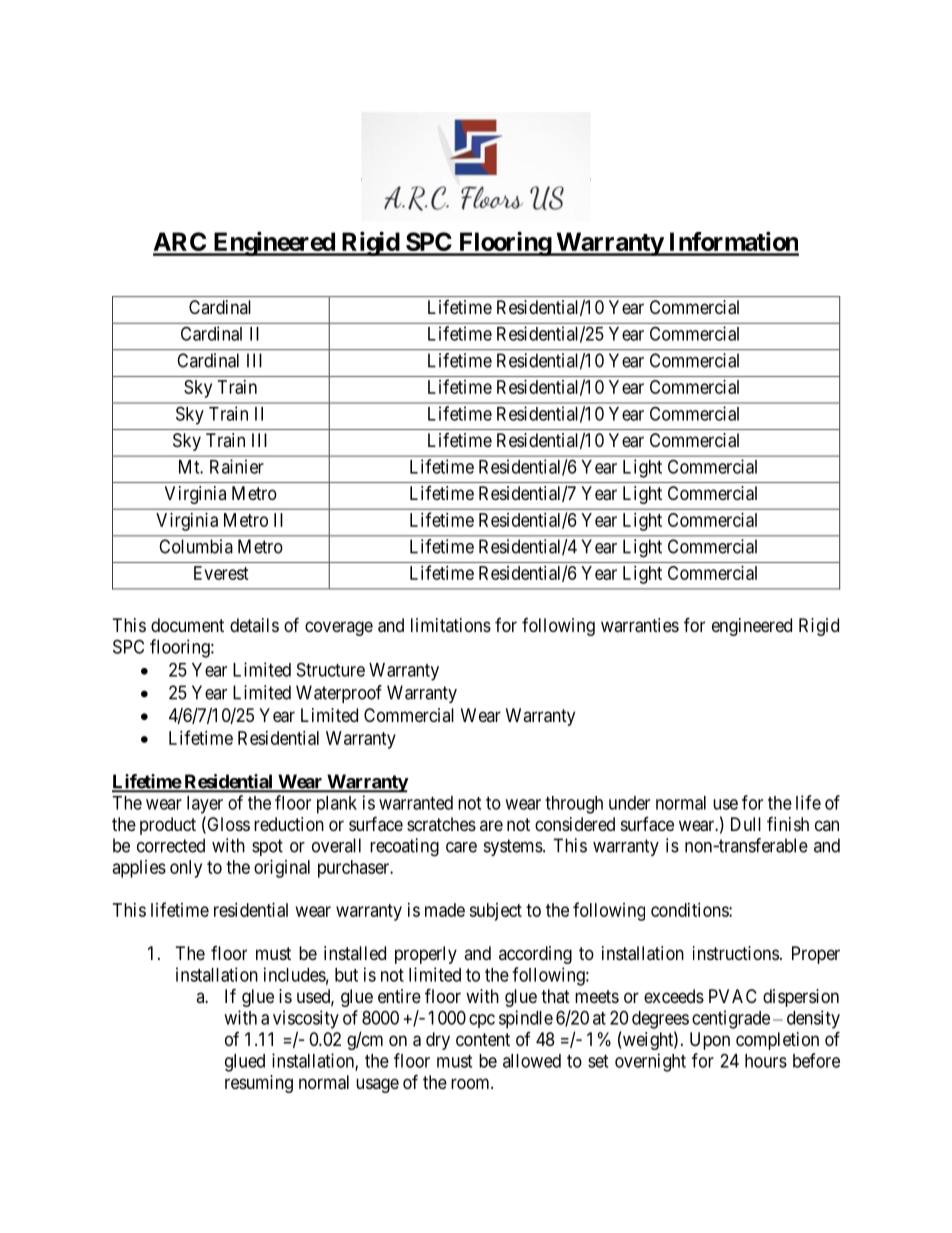 The width and height of the screenshot is (952, 1233). What do you see at coordinates (451, 625) in the screenshot?
I see `limitations` at bounding box center [451, 625].
